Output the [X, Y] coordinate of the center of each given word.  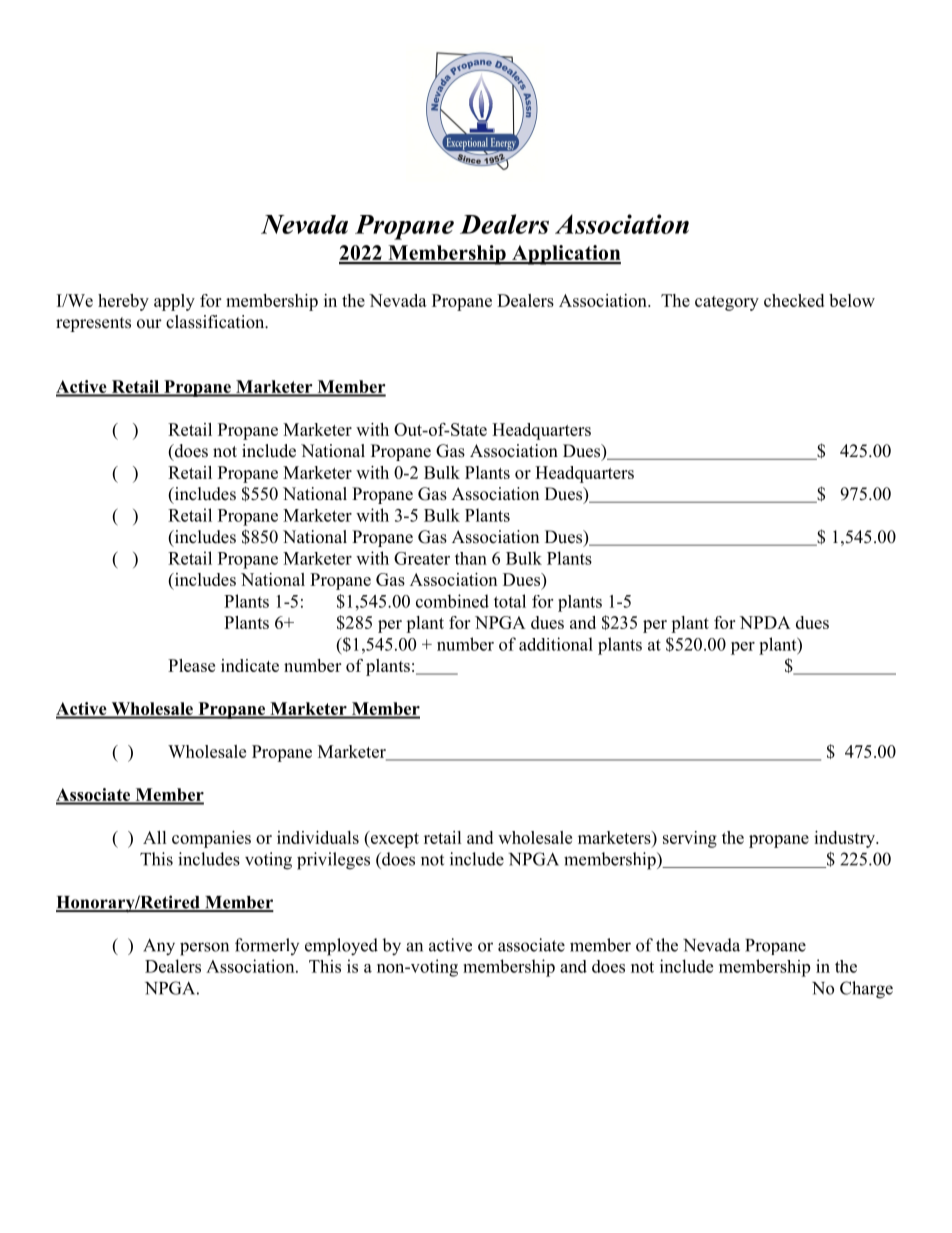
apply [174, 302]
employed [341, 947]
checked [794, 300]
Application [565, 255]
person [204, 949]
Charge [866, 990]
